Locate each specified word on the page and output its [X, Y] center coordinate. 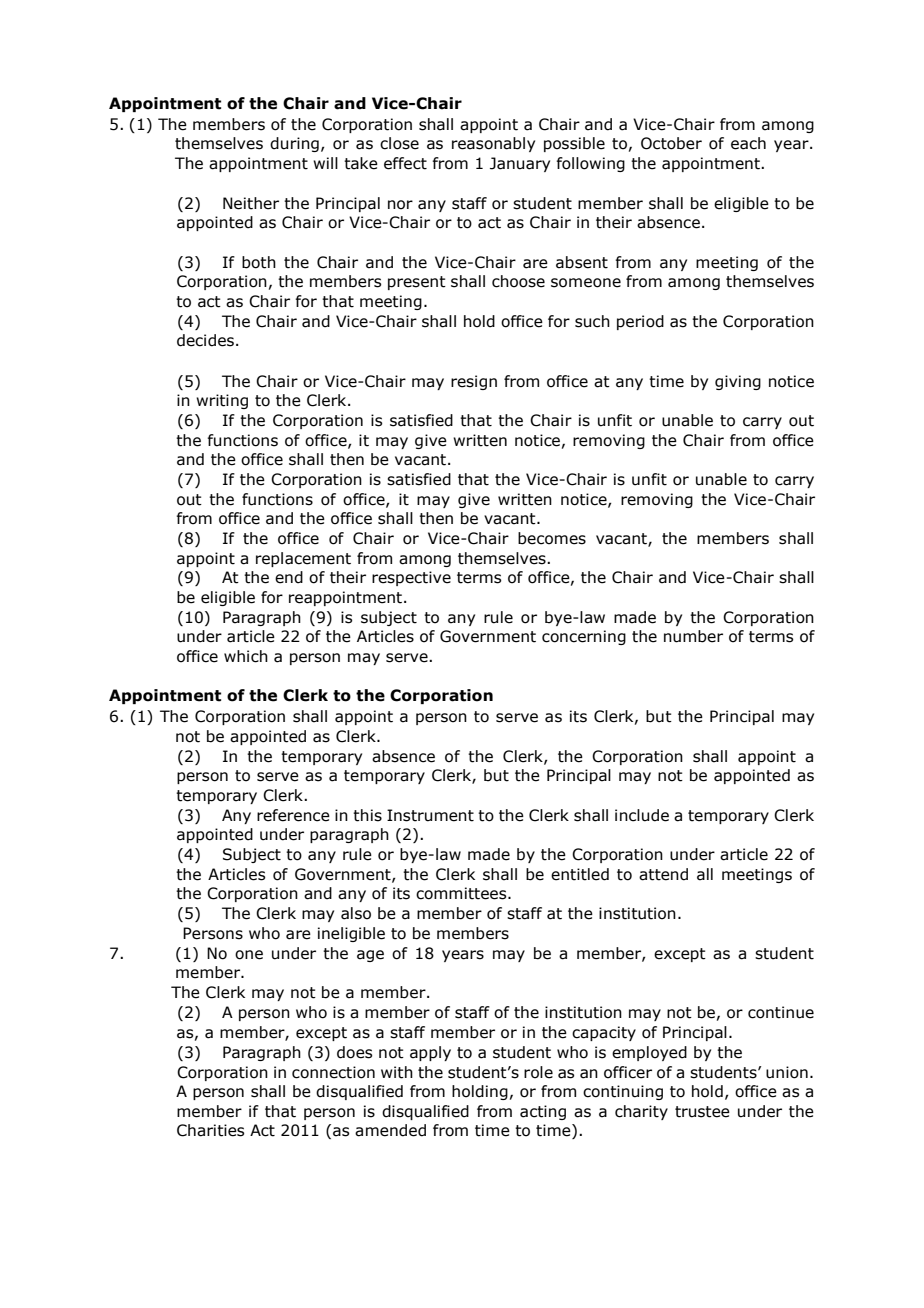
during [294, 144]
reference [293, 815]
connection [333, 1072]
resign [474, 382]
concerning [584, 637]
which [246, 656]
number [693, 636]
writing [222, 401]
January [520, 164]
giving [738, 382]
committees [462, 893]
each [748, 143]
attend [663, 874]
